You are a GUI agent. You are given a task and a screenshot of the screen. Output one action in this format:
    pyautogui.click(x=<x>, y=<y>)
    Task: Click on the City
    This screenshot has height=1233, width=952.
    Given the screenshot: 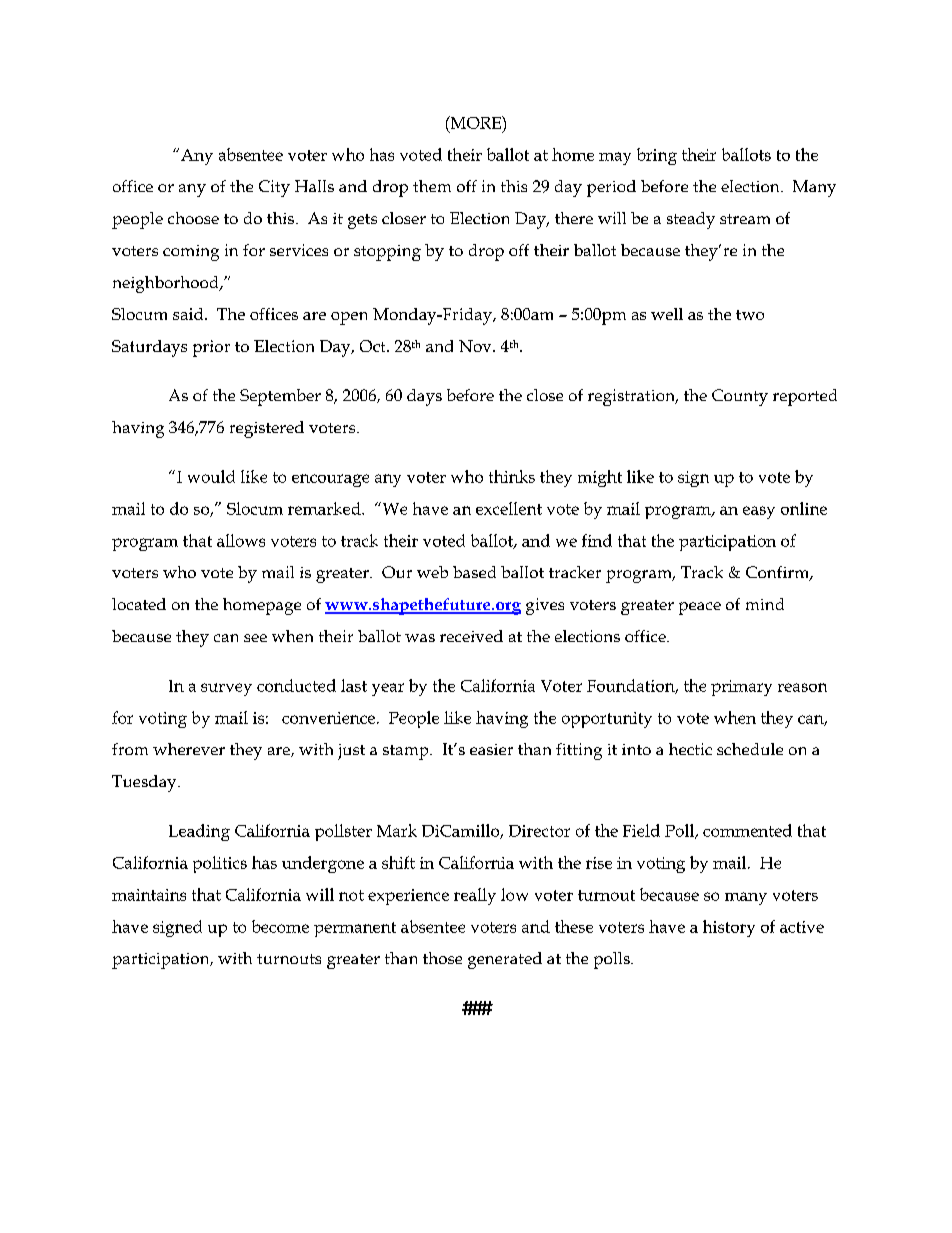 What is the action you would take?
    pyautogui.click(x=274, y=188)
